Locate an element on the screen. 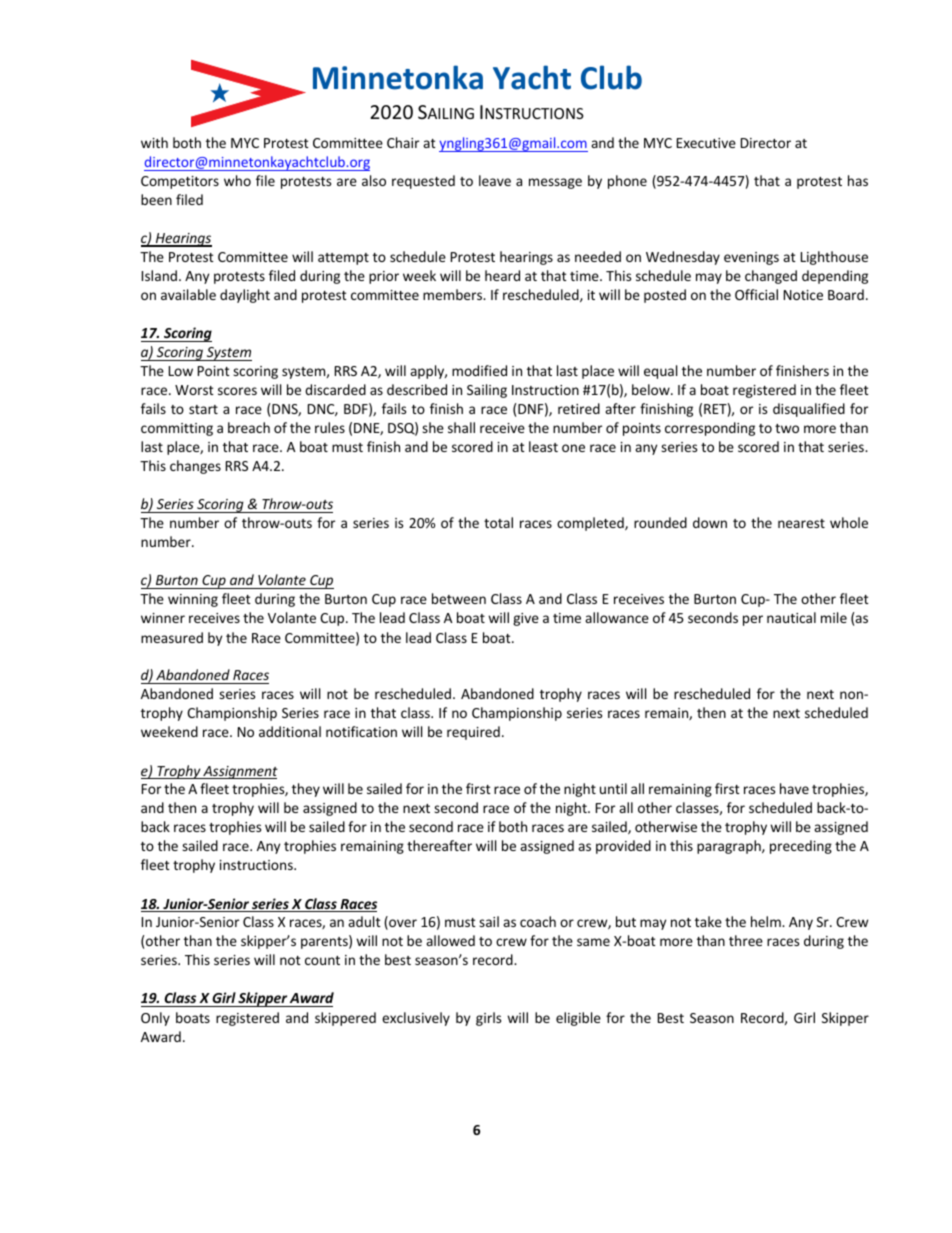 Image resolution: width=952 pixels, height=1233 pixels. eligible is located at coordinates (578, 1019).
